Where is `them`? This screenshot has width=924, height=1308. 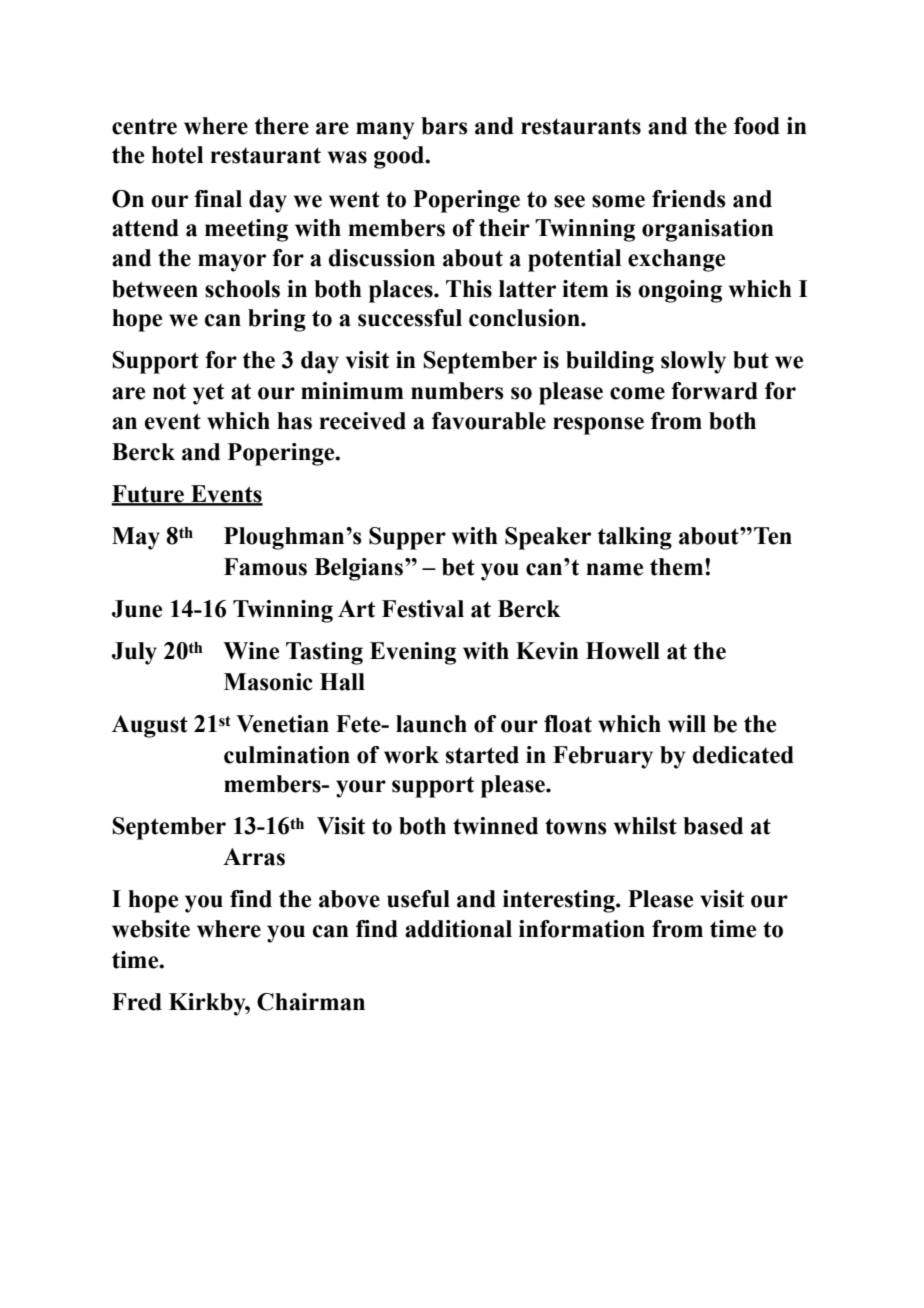
them is located at coordinates (678, 567).
